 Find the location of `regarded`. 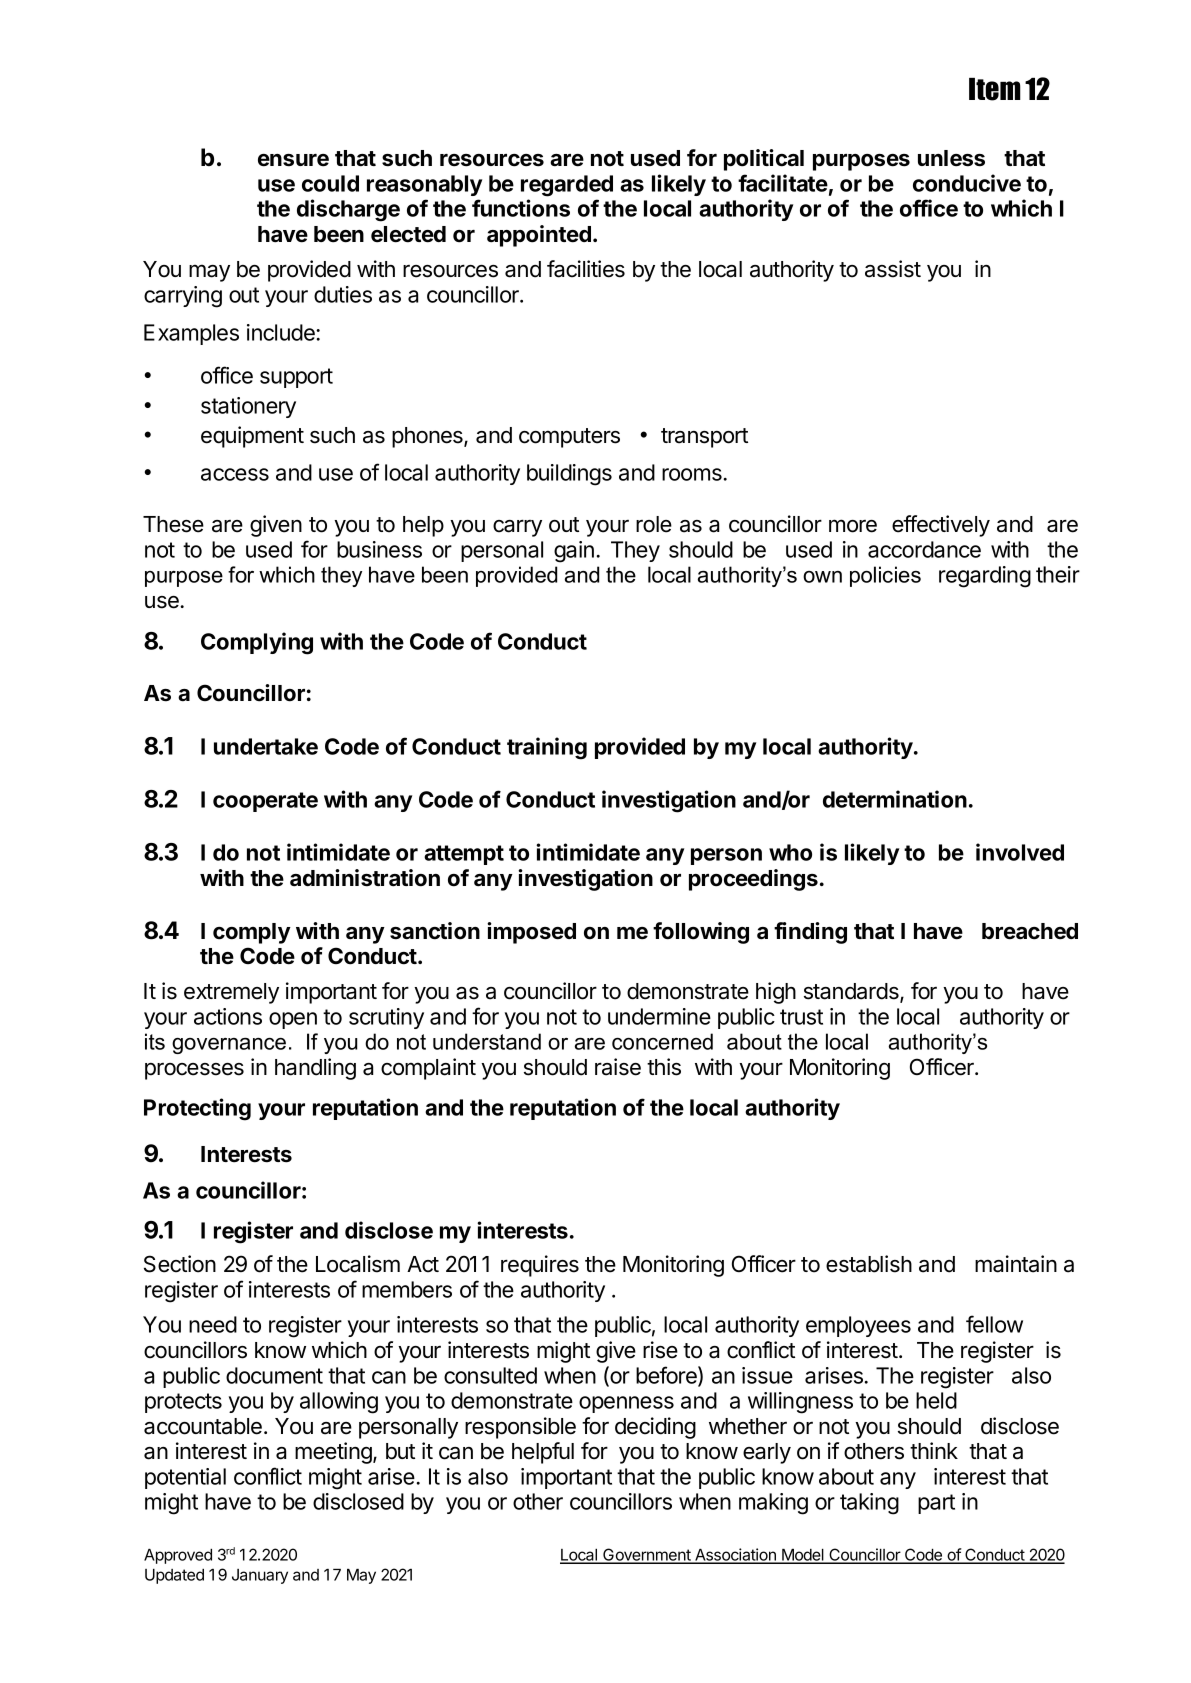

regarded is located at coordinates (567, 186).
